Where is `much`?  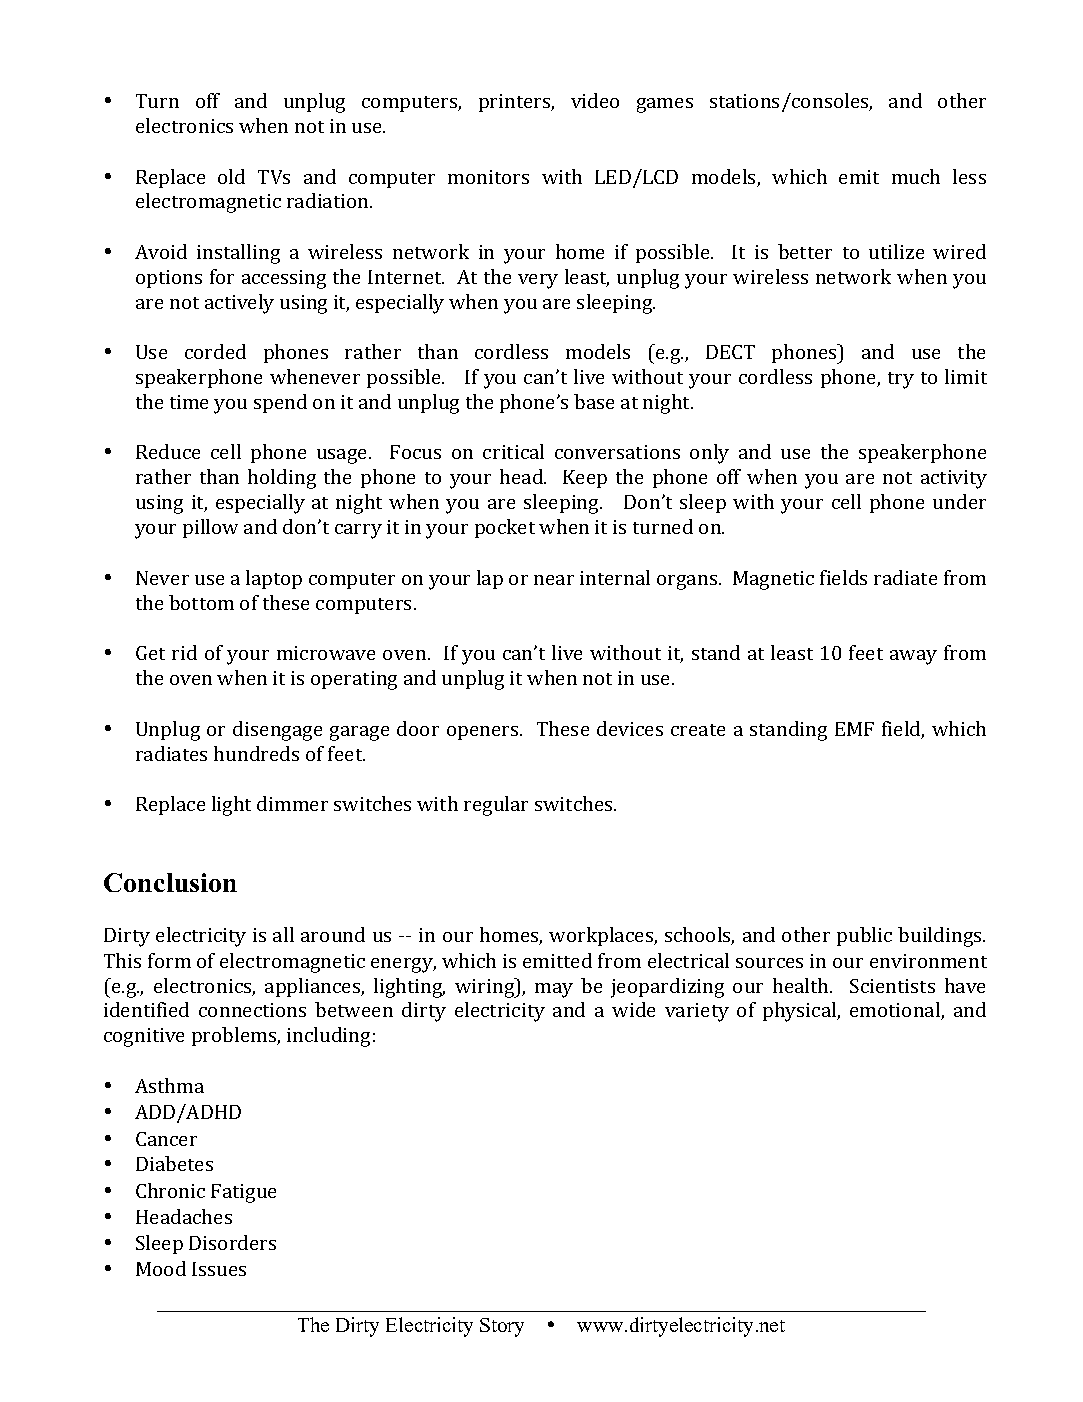
much is located at coordinates (916, 176).
